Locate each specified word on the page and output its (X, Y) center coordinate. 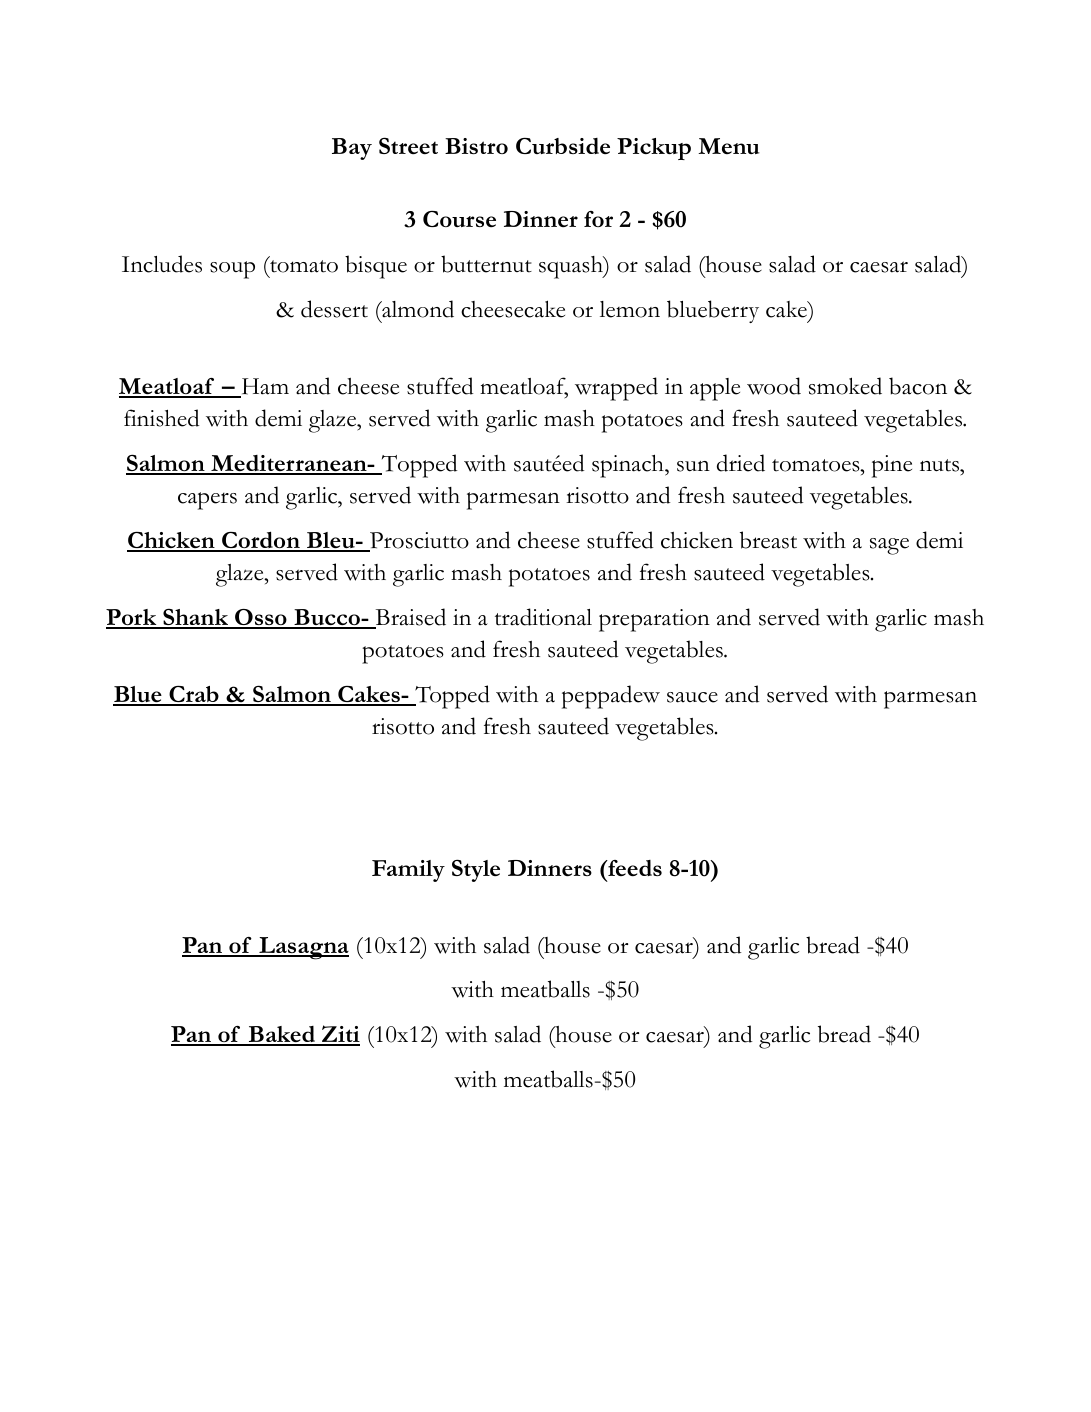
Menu (729, 146)
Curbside (563, 146)
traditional (543, 617)
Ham (264, 387)
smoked (845, 386)
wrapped (616, 389)
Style (476, 870)
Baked (282, 1035)
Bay (352, 149)
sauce (692, 697)
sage (889, 546)
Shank (196, 618)
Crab (194, 695)
